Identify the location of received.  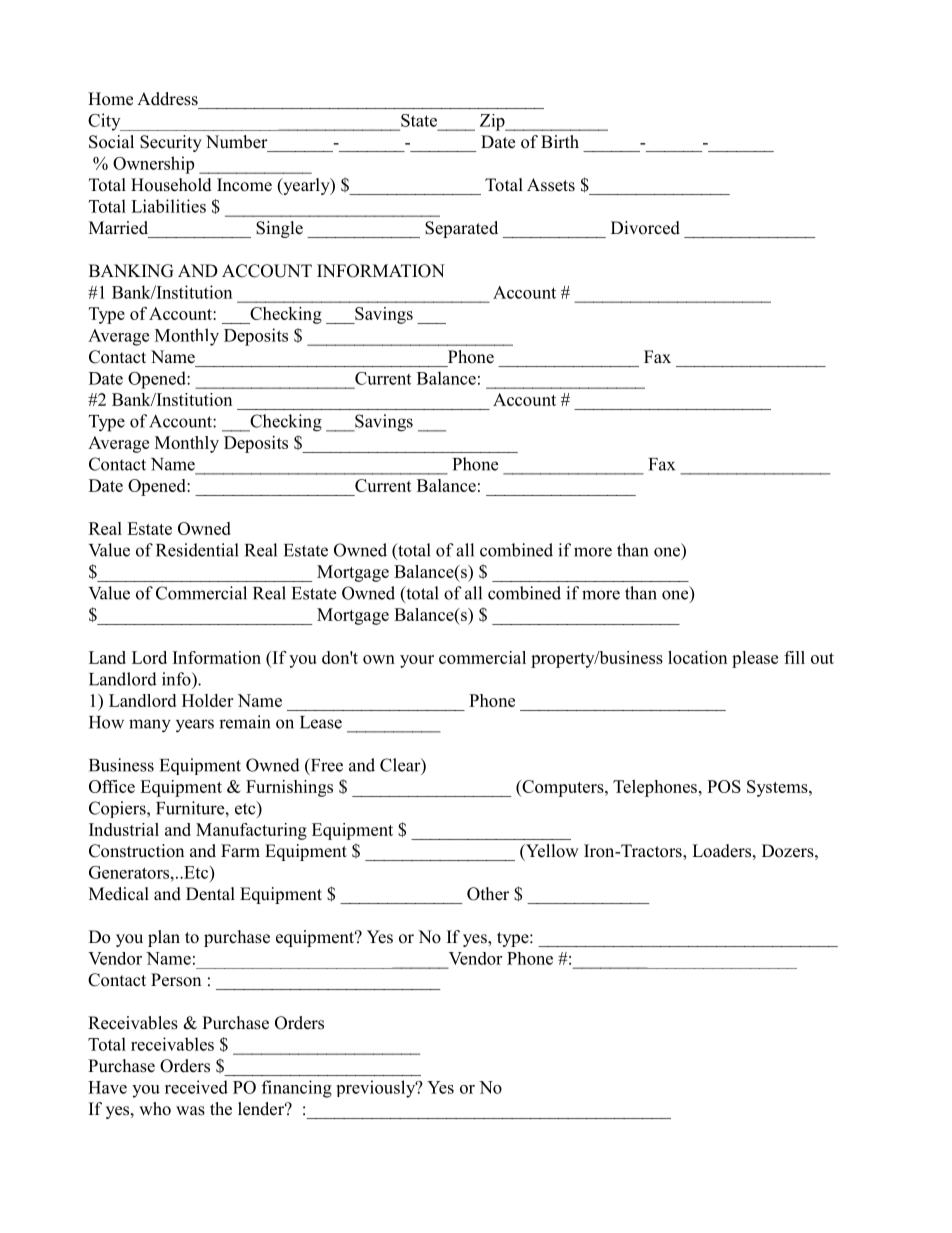
(196, 1087).
